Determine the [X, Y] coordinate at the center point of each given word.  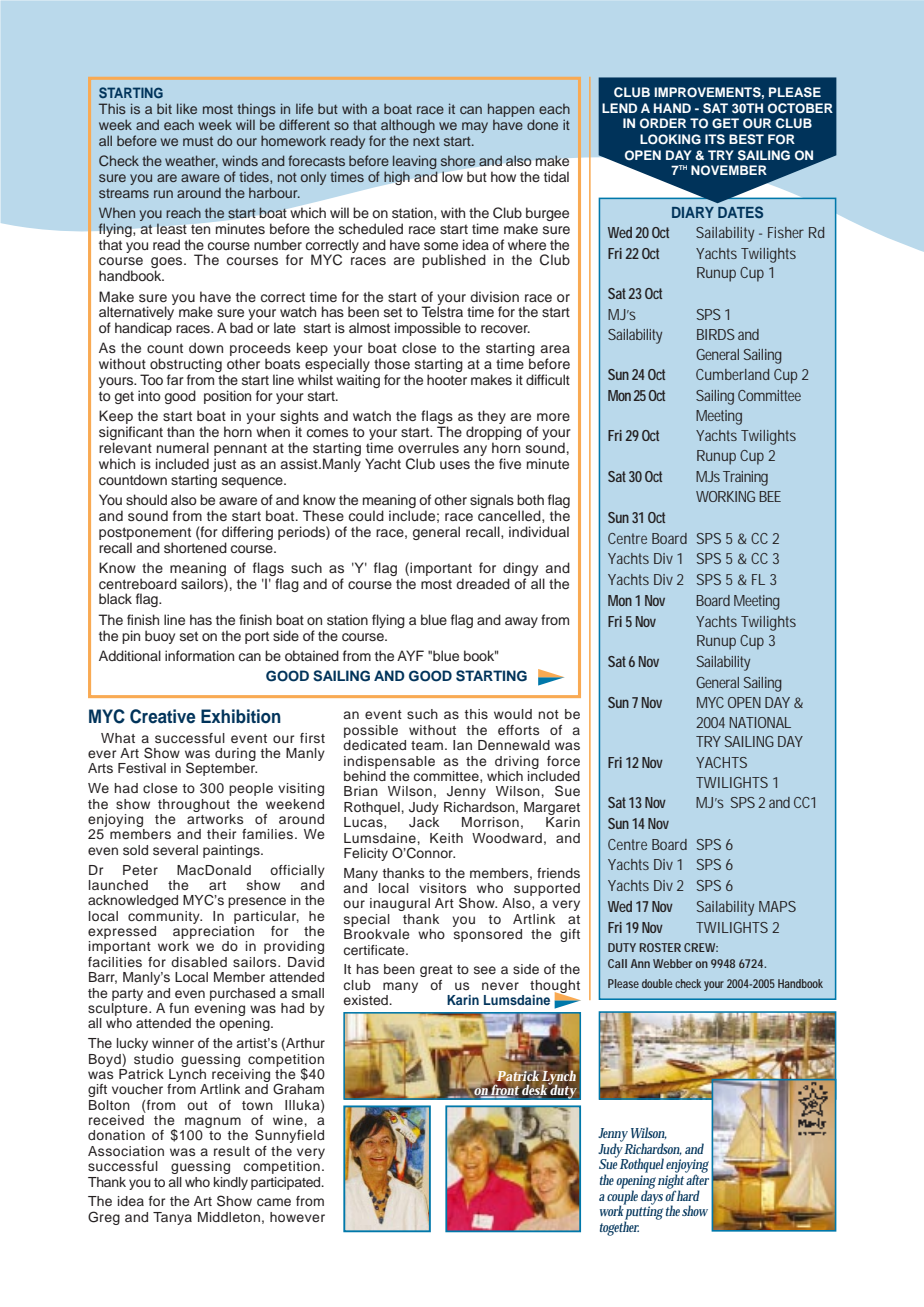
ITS [715, 139]
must [198, 141]
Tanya [172, 1218]
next [426, 141]
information [199, 655]
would [513, 714]
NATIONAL [760, 722]
